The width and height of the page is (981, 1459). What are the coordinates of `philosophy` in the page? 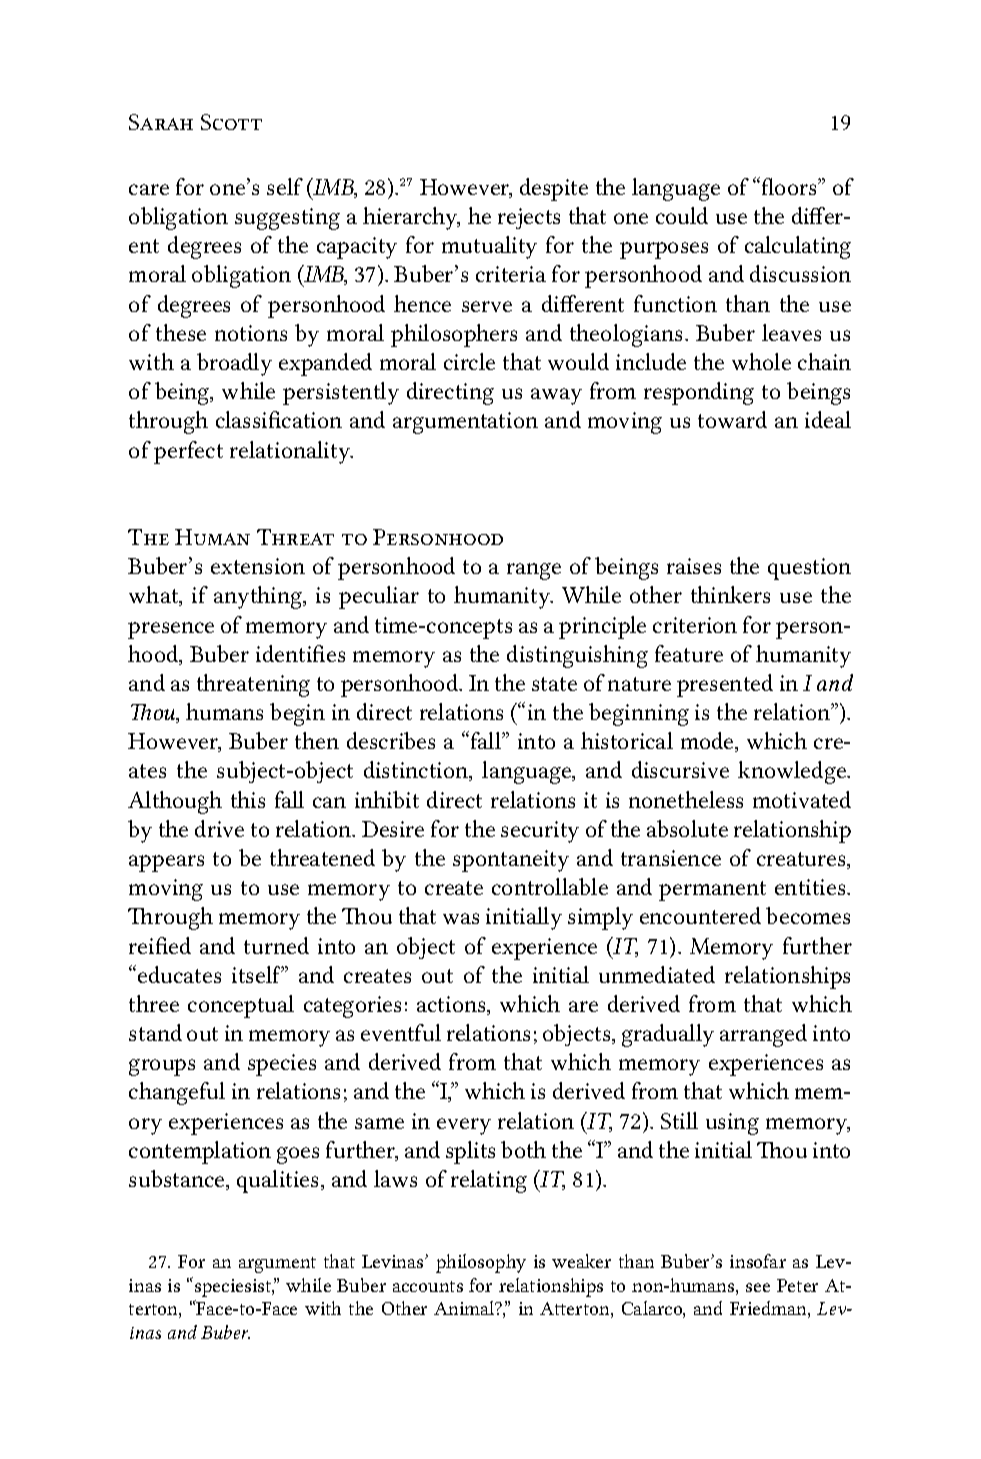 It's located at (481, 1263).
